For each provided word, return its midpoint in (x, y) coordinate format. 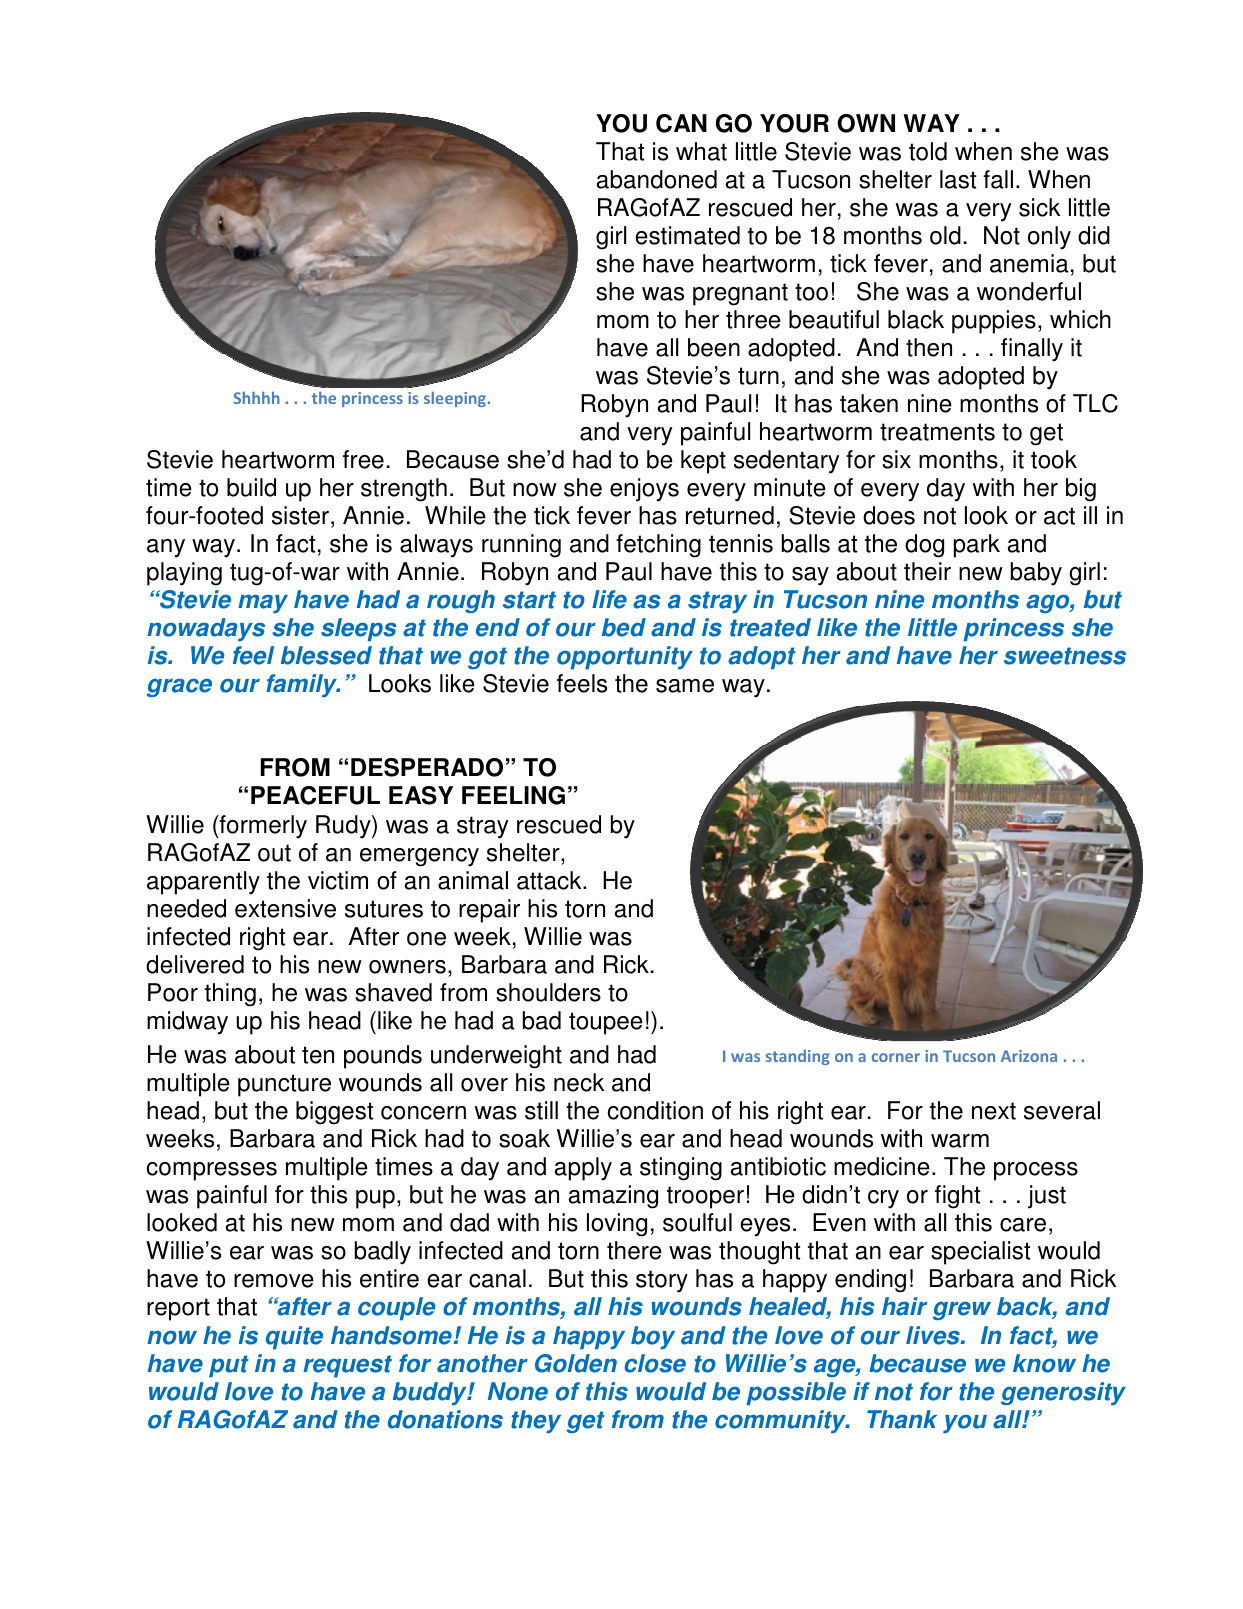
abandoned (657, 179)
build (251, 487)
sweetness (1065, 656)
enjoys (644, 490)
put (229, 1366)
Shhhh (256, 397)
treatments (937, 432)
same (685, 686)
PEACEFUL (315, 795)
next (994, 1111)
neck (579, 1082)
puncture (284, 1085)
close (655, 1363)
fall (998, 179)
